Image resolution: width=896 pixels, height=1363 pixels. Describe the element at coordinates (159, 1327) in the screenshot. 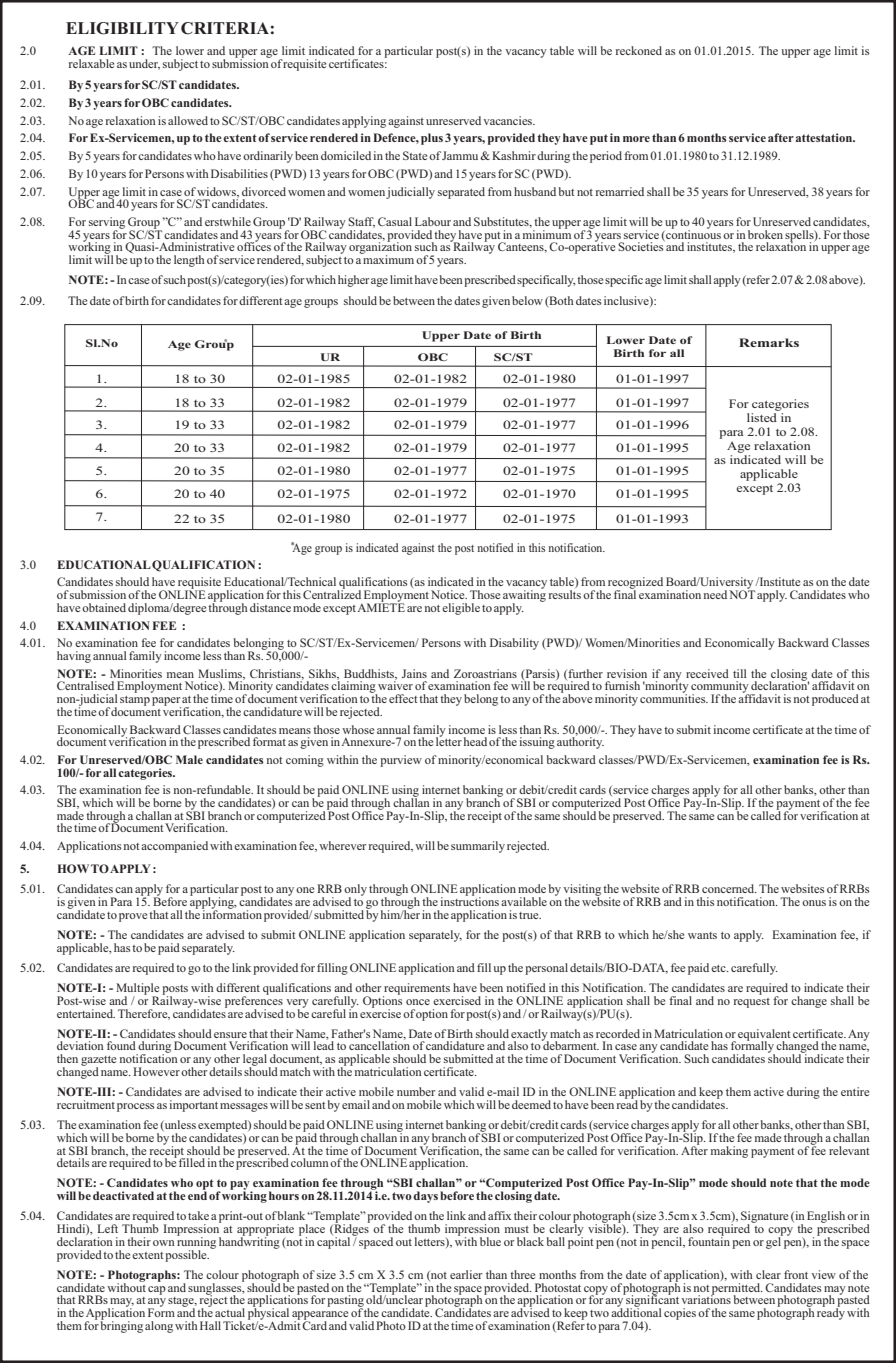

I see `along` at that location.
